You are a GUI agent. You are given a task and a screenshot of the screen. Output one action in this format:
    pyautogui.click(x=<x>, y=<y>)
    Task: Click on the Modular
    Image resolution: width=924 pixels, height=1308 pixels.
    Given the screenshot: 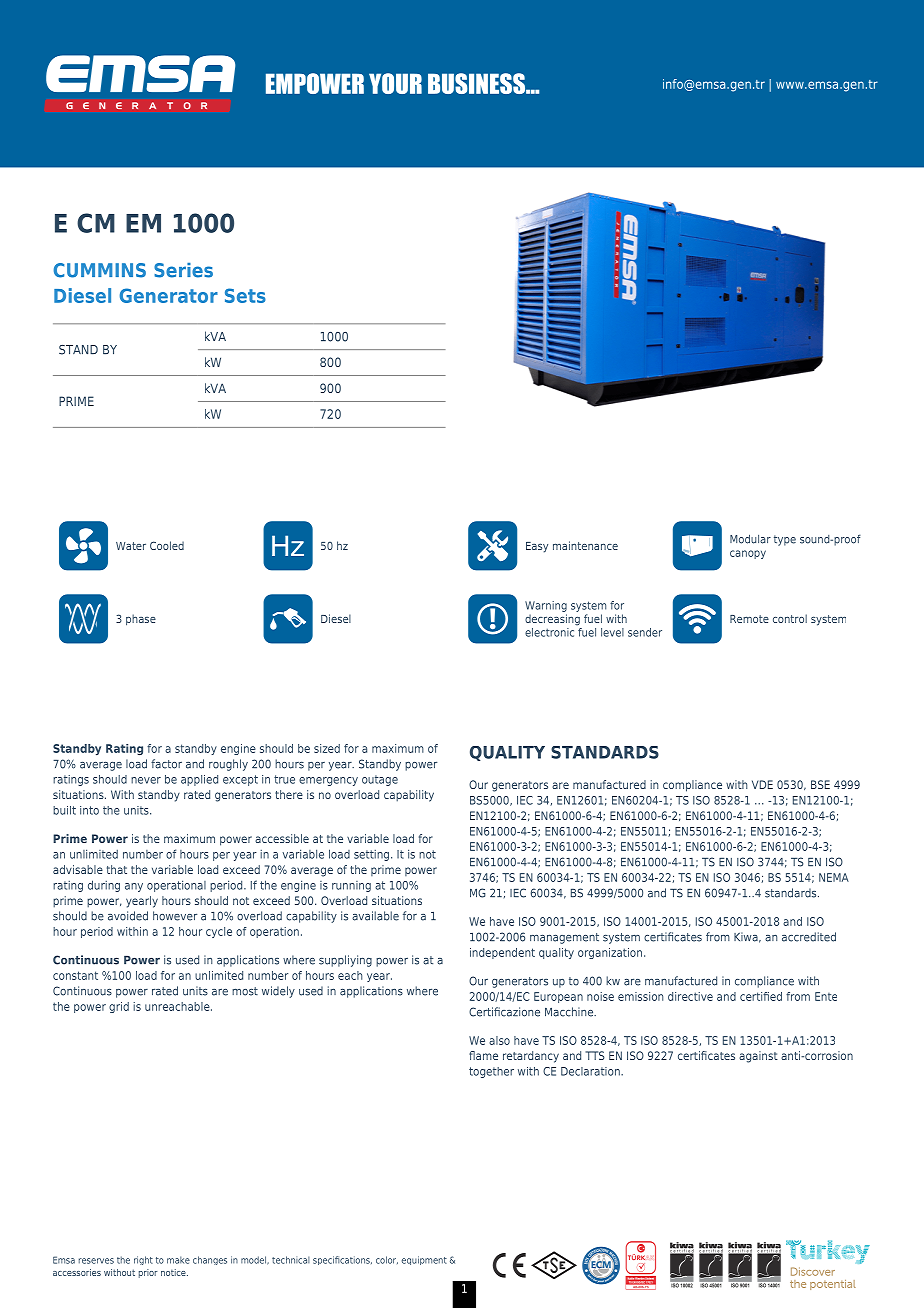 What is the action you would take?
    pyautogui.click(x=750, y=539)
